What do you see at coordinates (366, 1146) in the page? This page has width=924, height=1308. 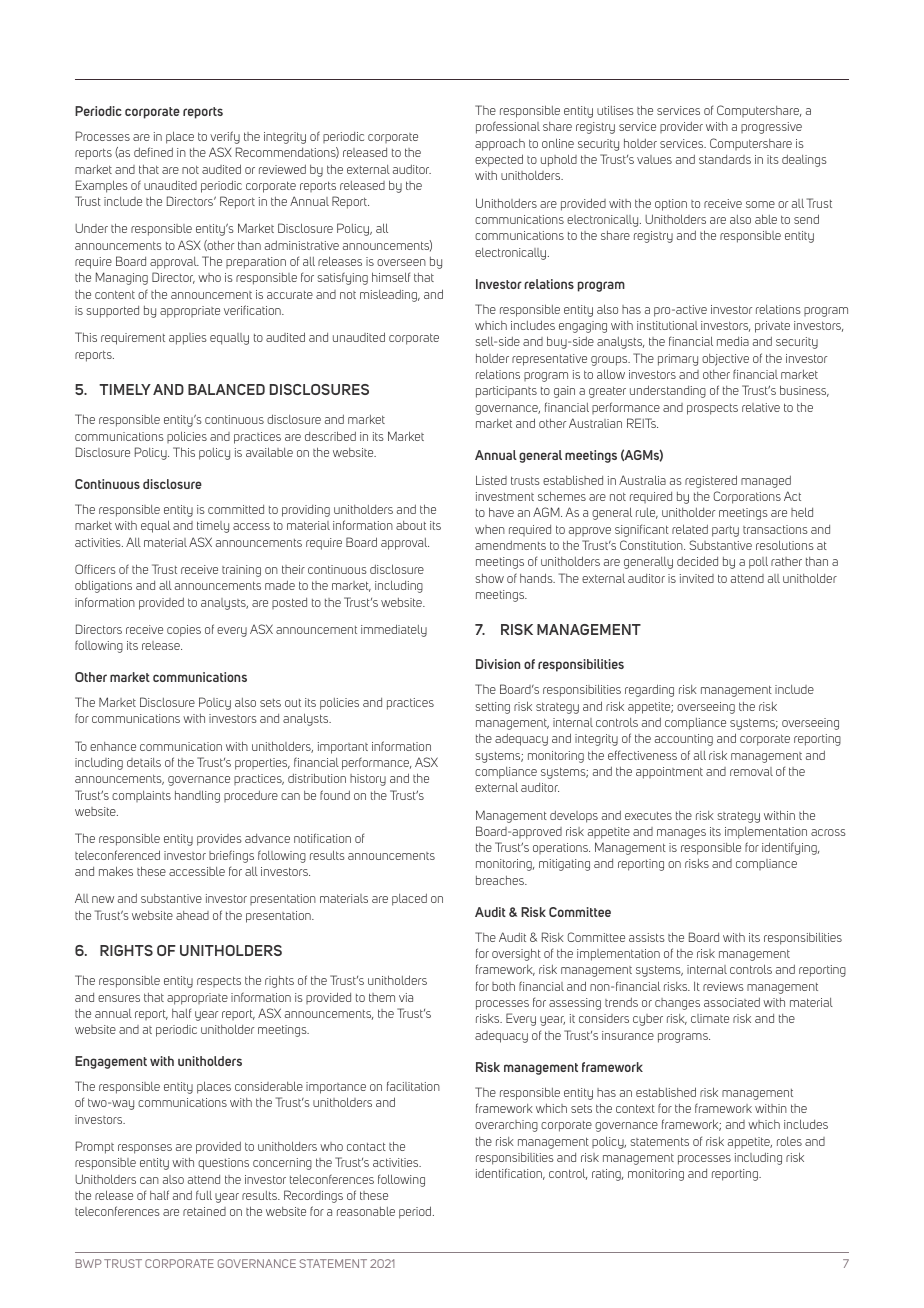 I see `contact` at bounding box center [366, 1146].
